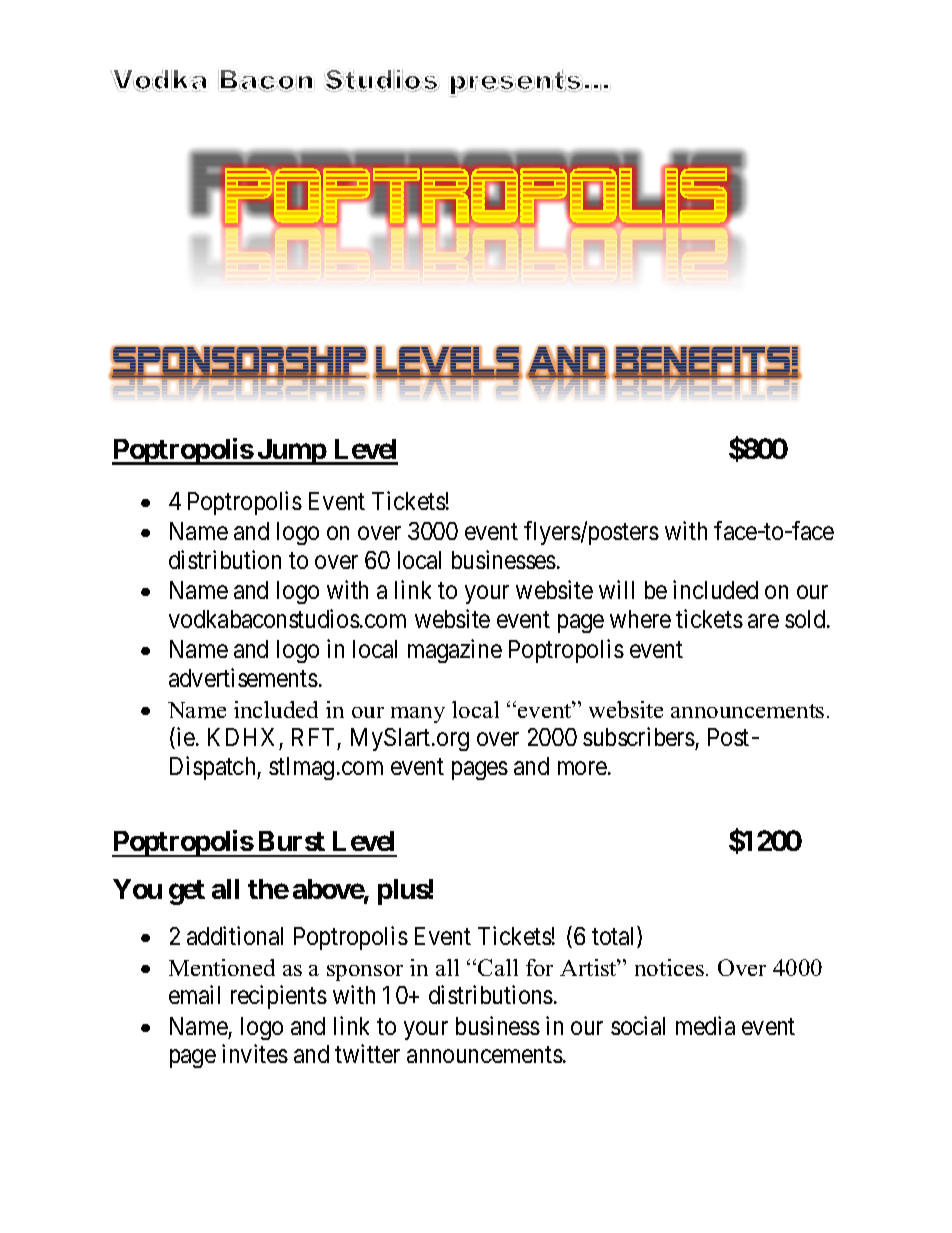 The height and width of the image is (1233, 952). What do you see at coordinates (763, 621) in the image?
I see `are` at bounding box center [763, 621].
